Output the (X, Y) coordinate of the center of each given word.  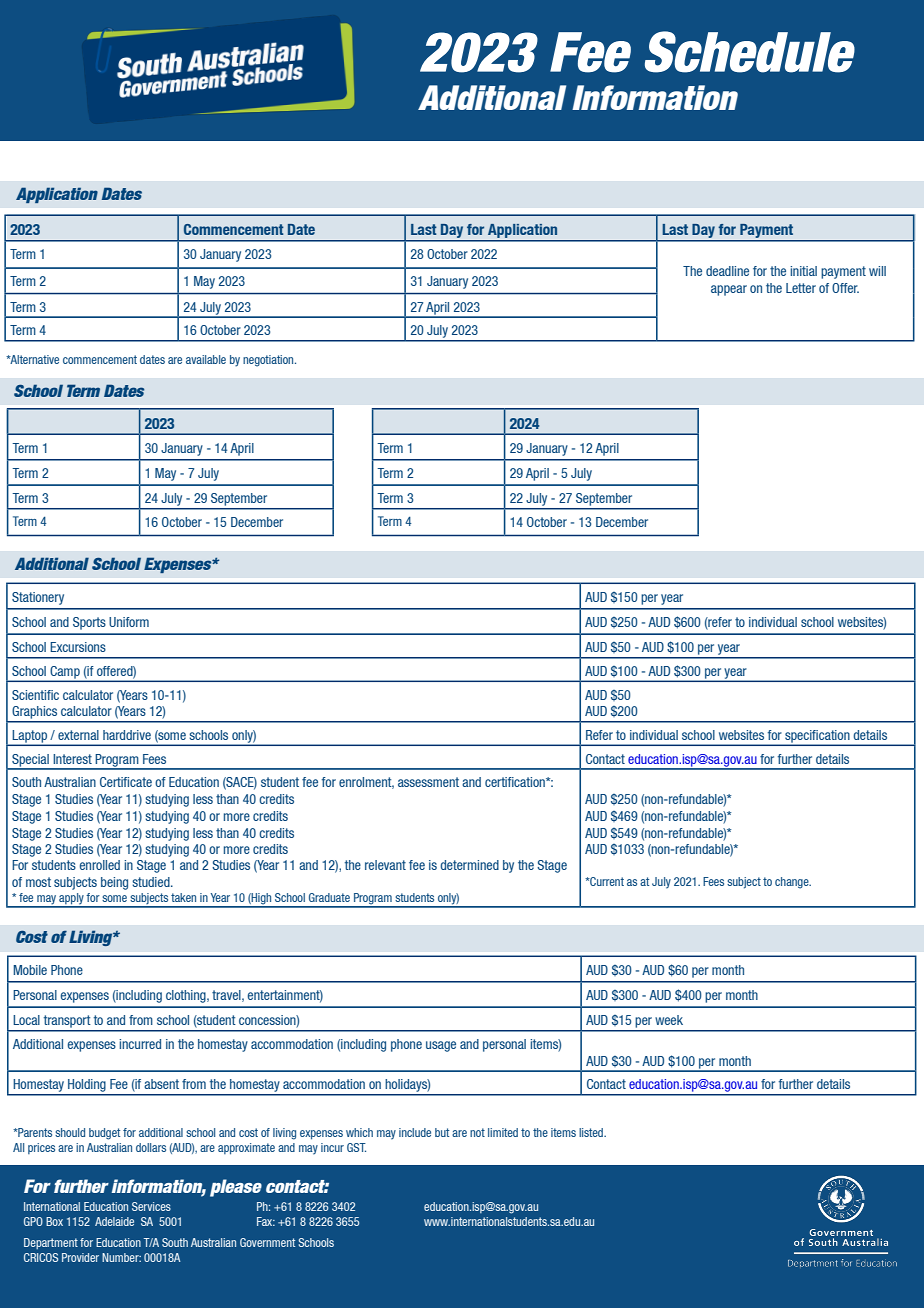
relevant (385, 865)
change (793, 883)
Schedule (750, 52)
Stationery (38, 598)
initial (803, 271)
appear (729, 290)
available (206, 359)
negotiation (269, 361)
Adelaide (114, 1221)
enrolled (100, 865)
